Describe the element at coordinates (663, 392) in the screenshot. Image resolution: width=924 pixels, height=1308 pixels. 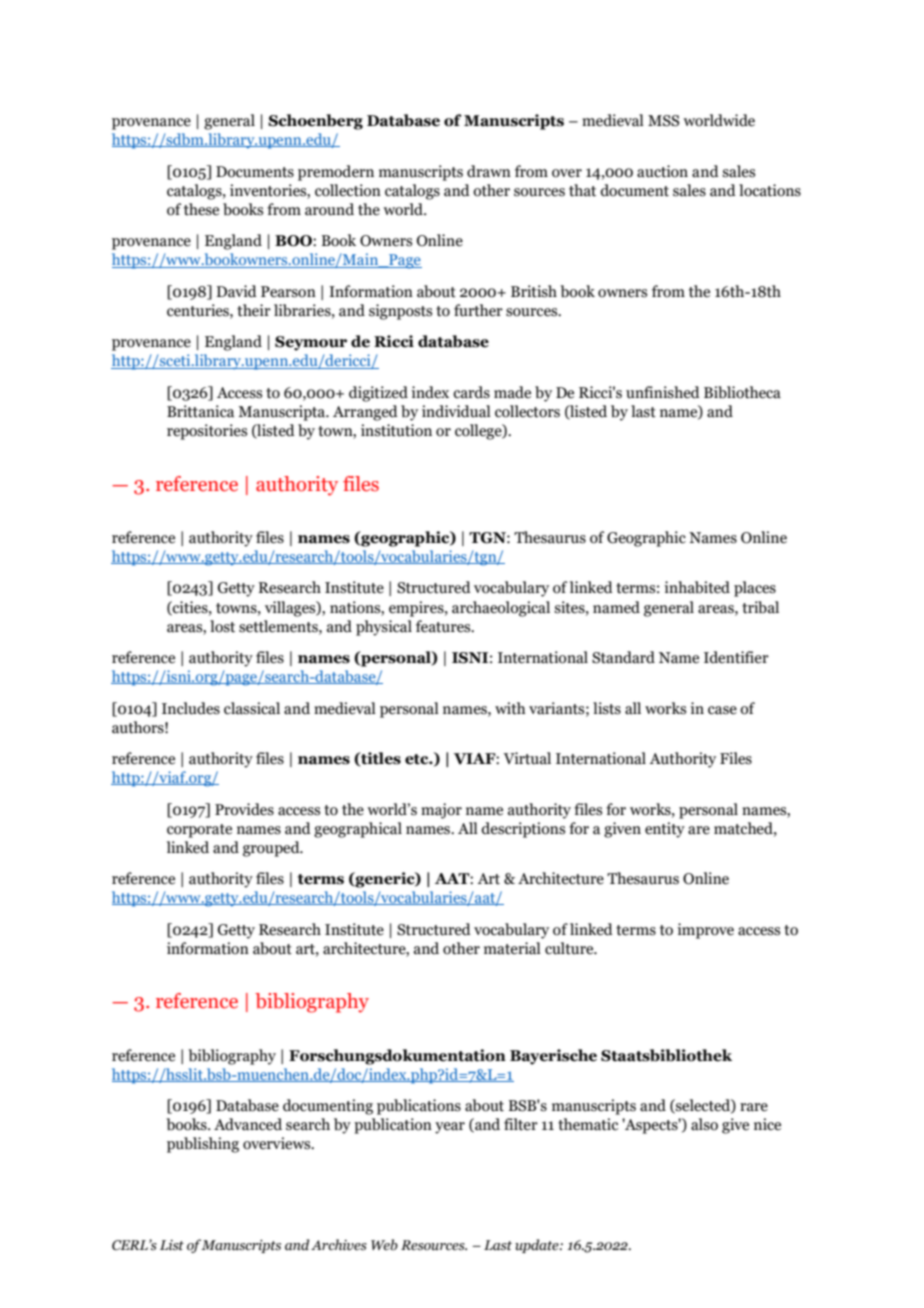
I see `unfinished` at that location.
